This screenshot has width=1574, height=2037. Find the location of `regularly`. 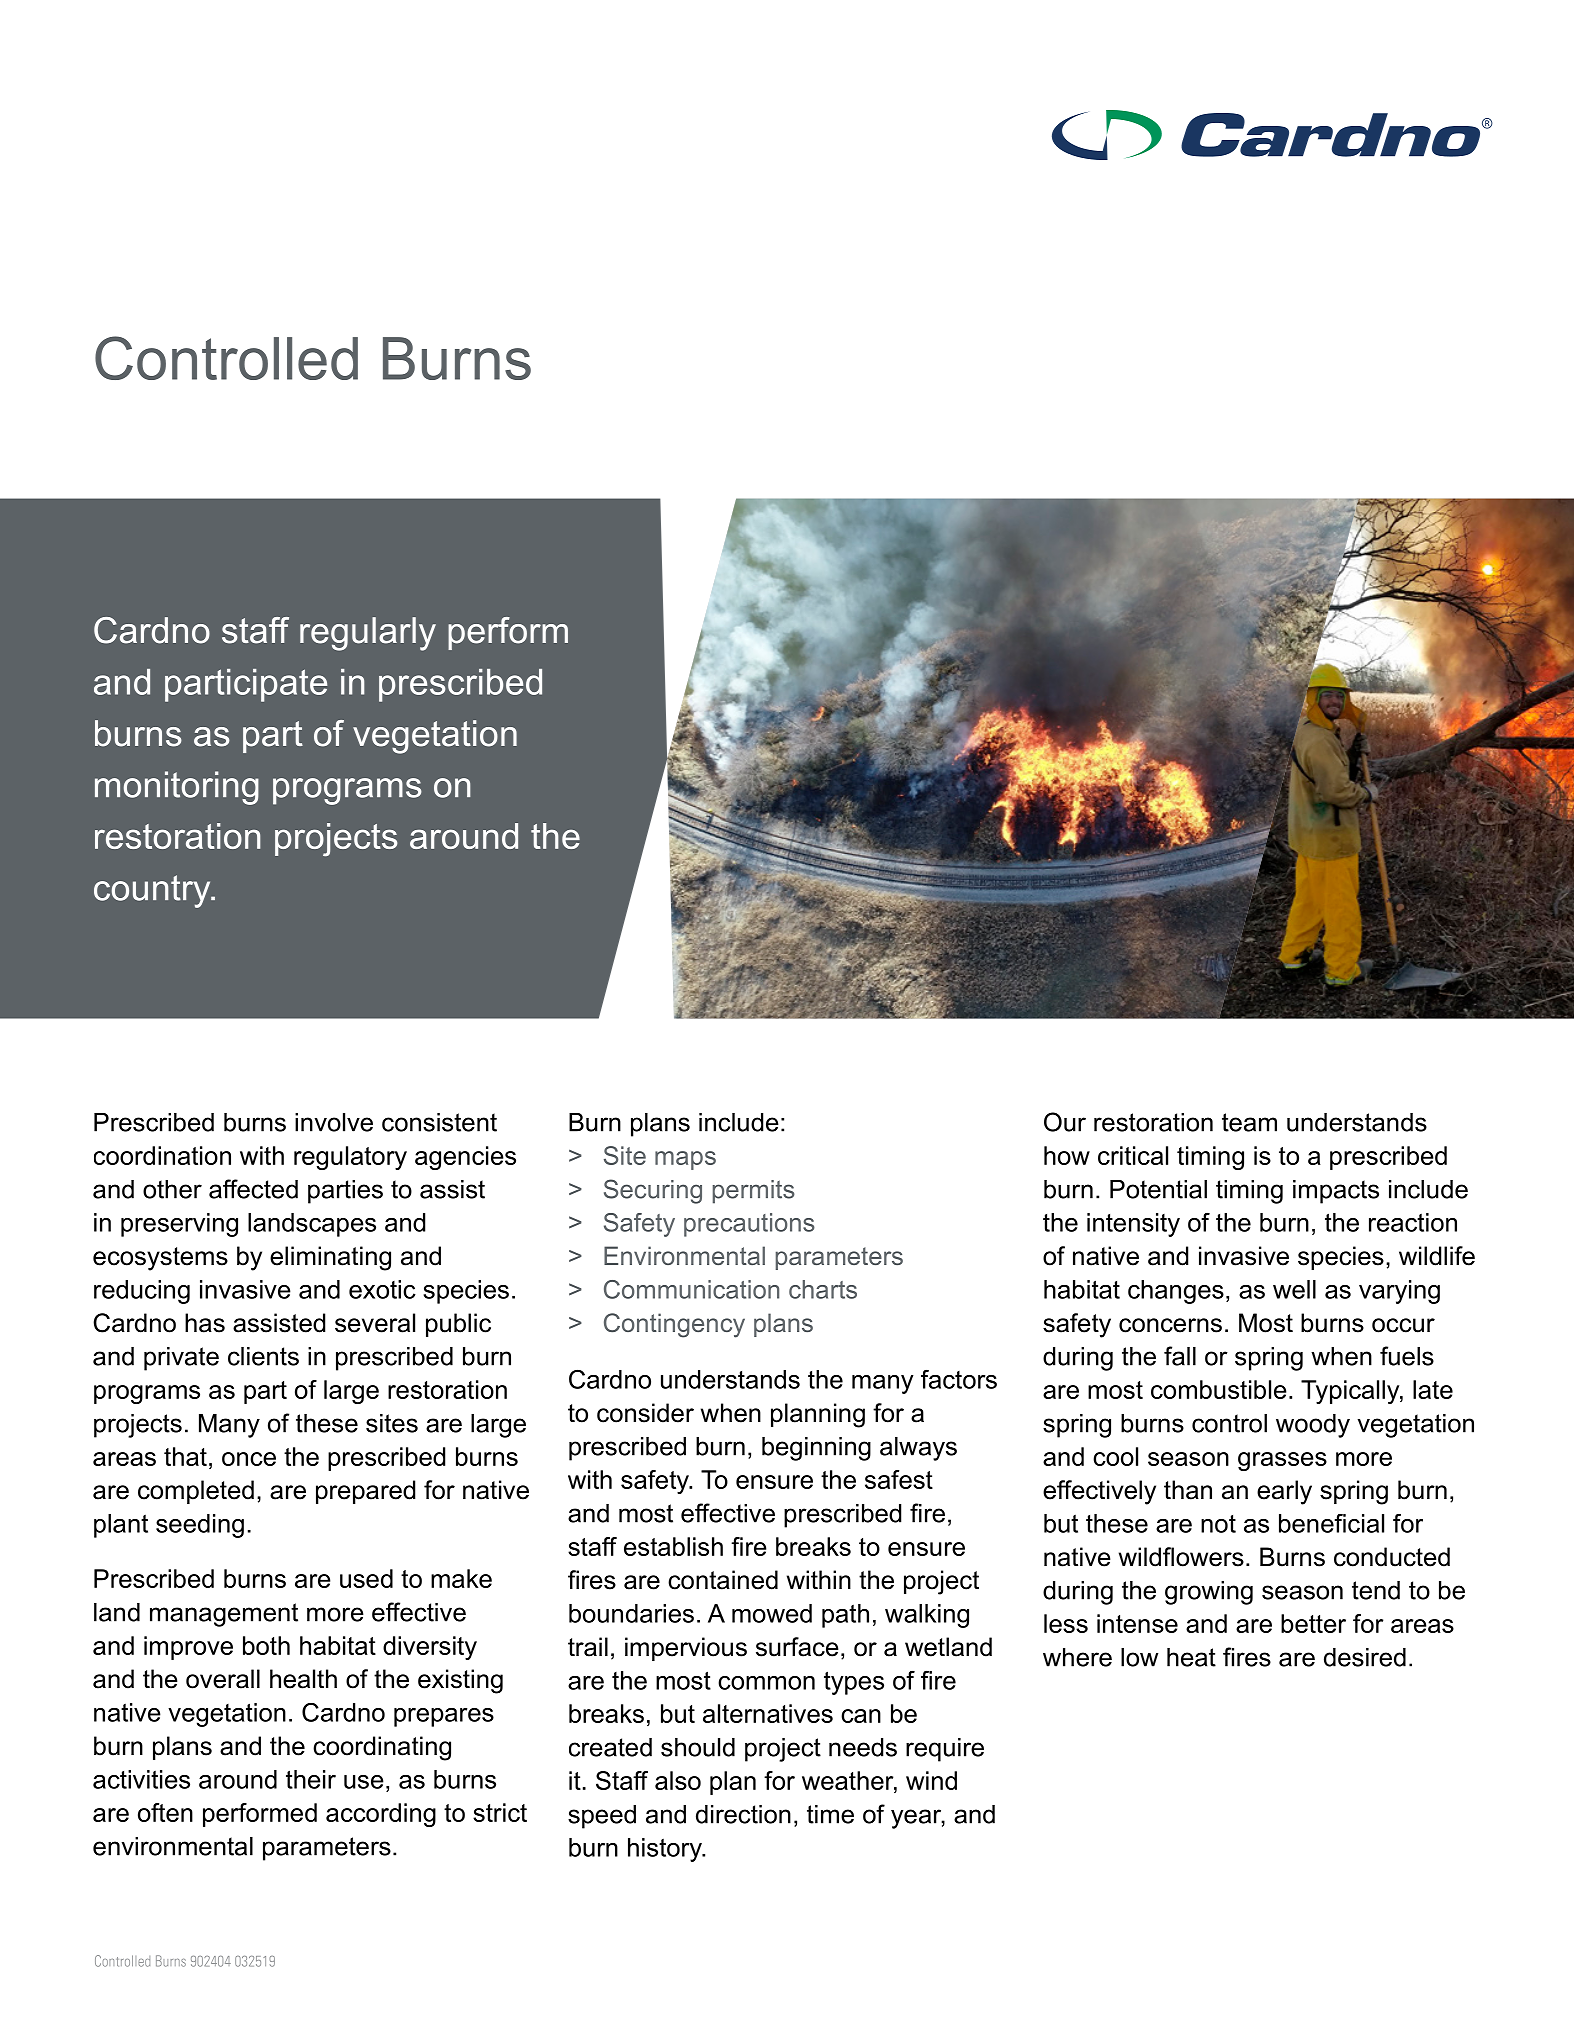

regularly is located at coordinates (368, 634).
